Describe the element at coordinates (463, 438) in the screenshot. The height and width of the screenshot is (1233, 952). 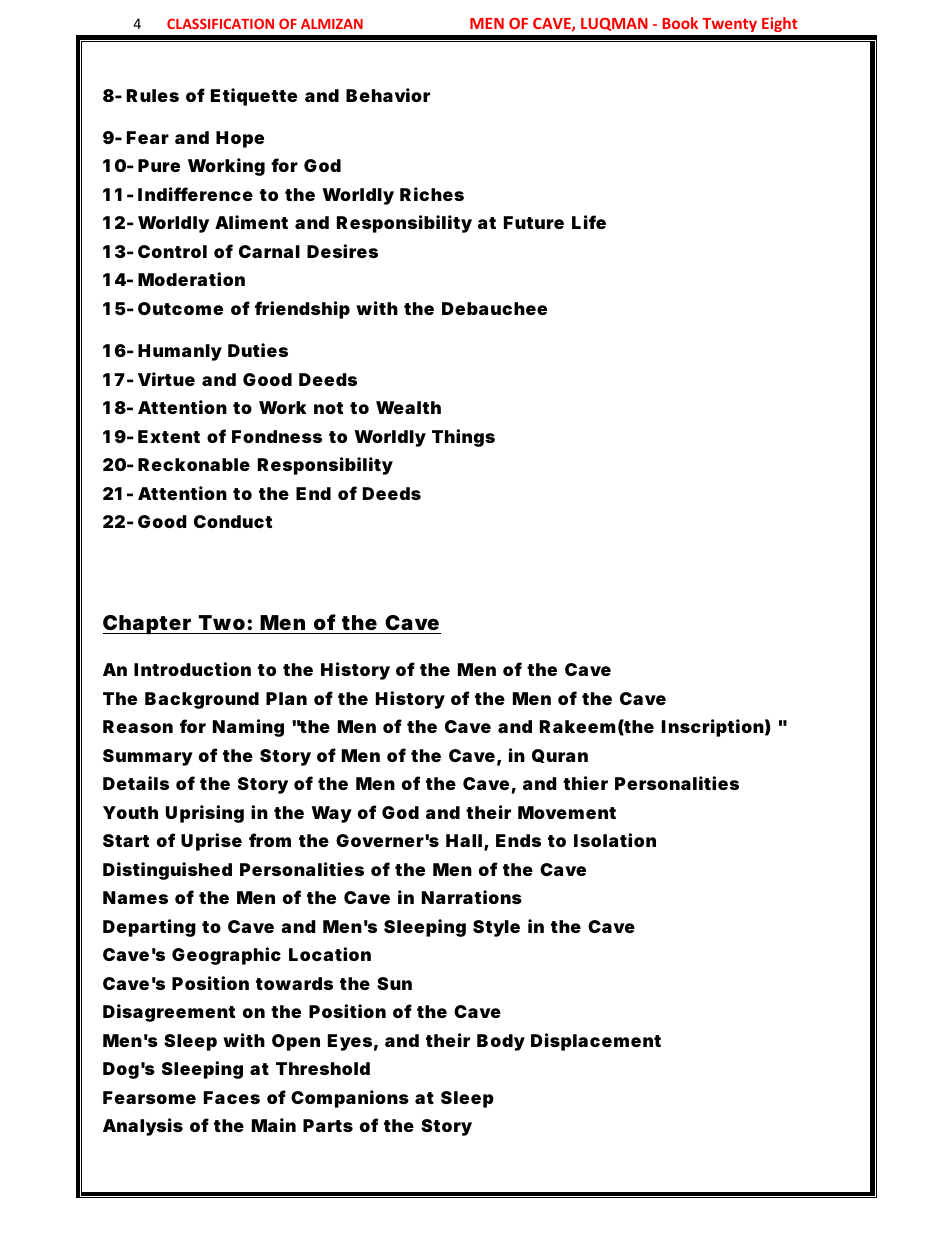
I see `Things` at that location.
